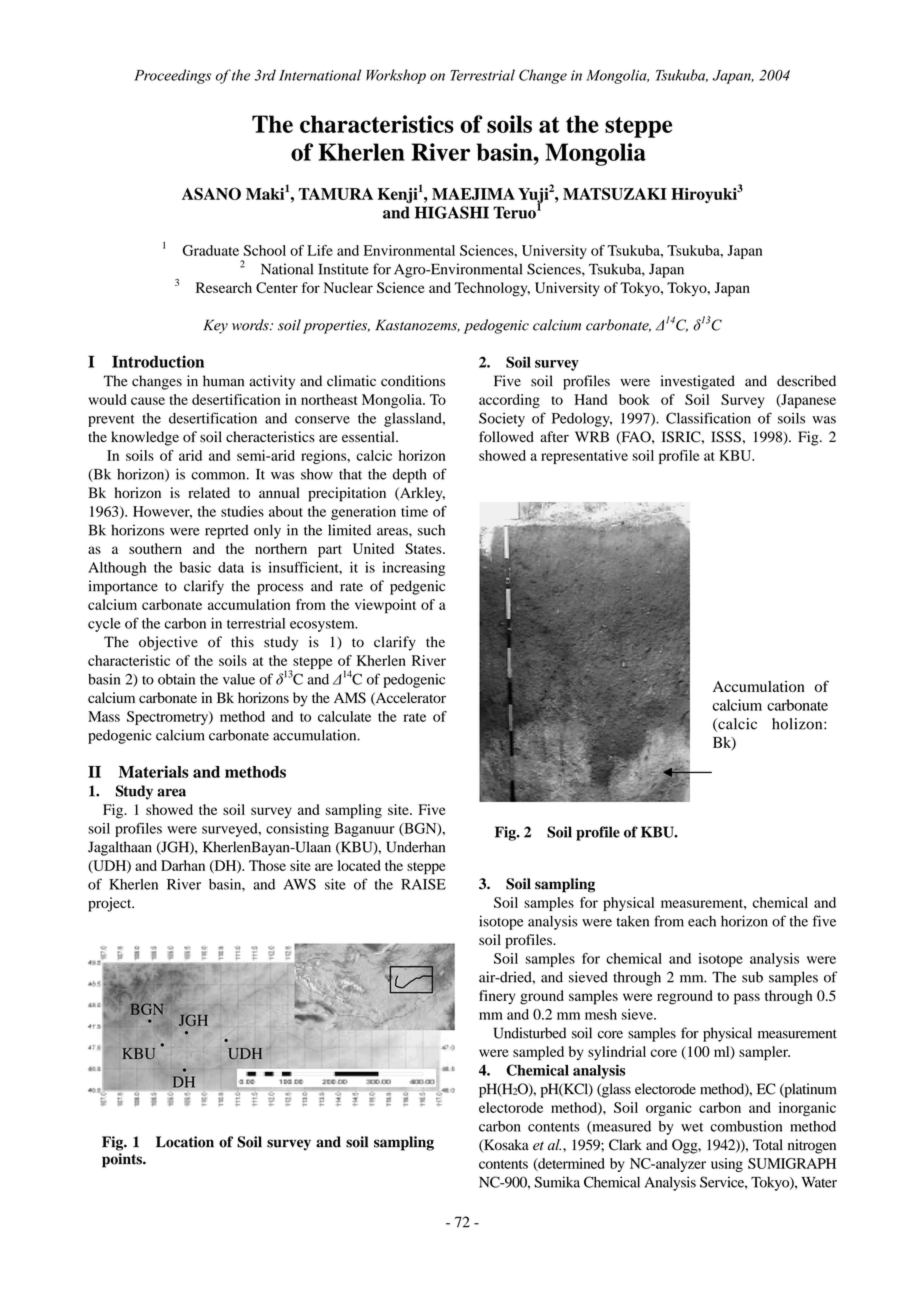  What do you see at coordinates (584, 457) in the page?
I see `representative` at bounding box center [584, 457].
